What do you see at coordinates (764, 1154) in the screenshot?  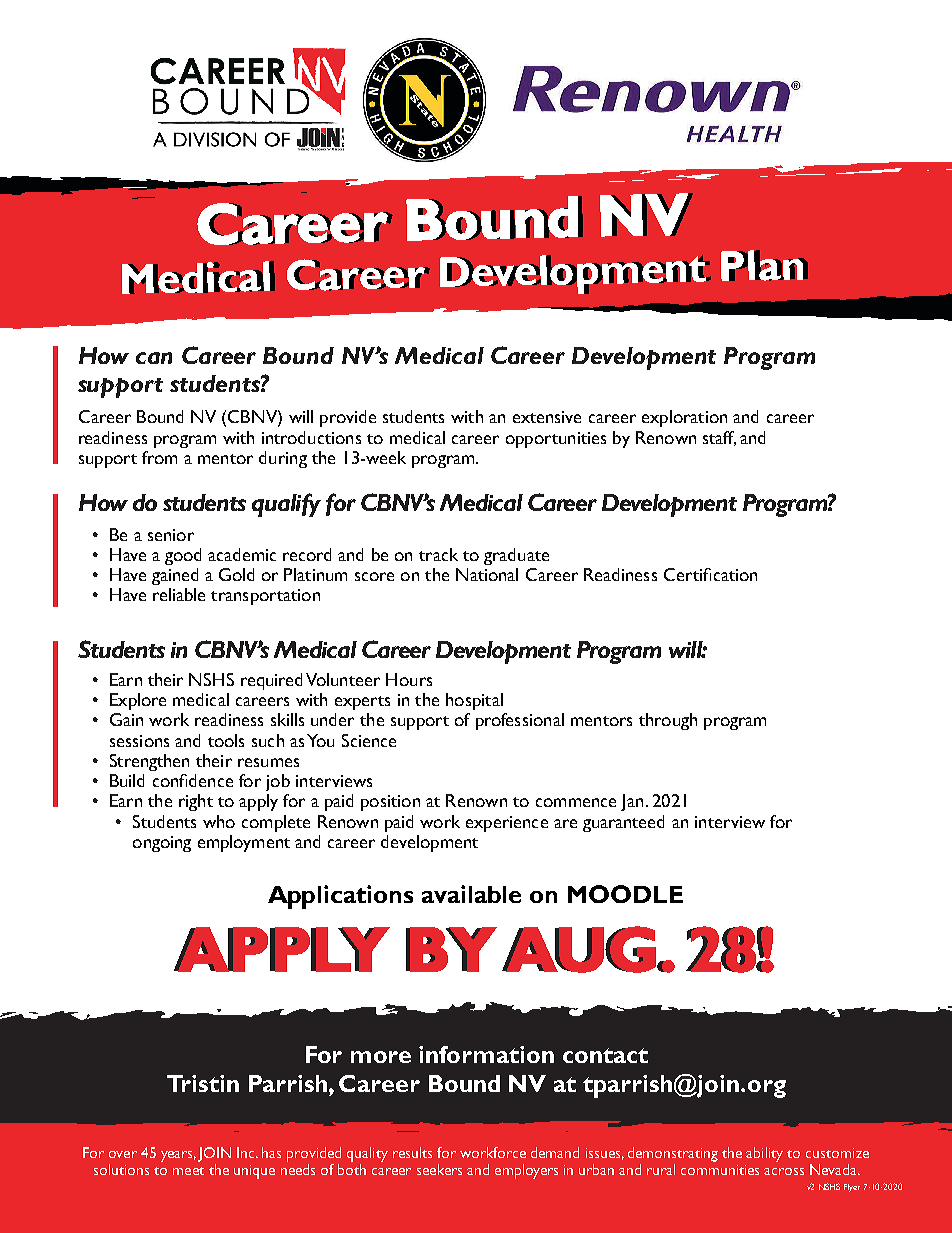 I see `ability` at bounding box center [764, 1154].
